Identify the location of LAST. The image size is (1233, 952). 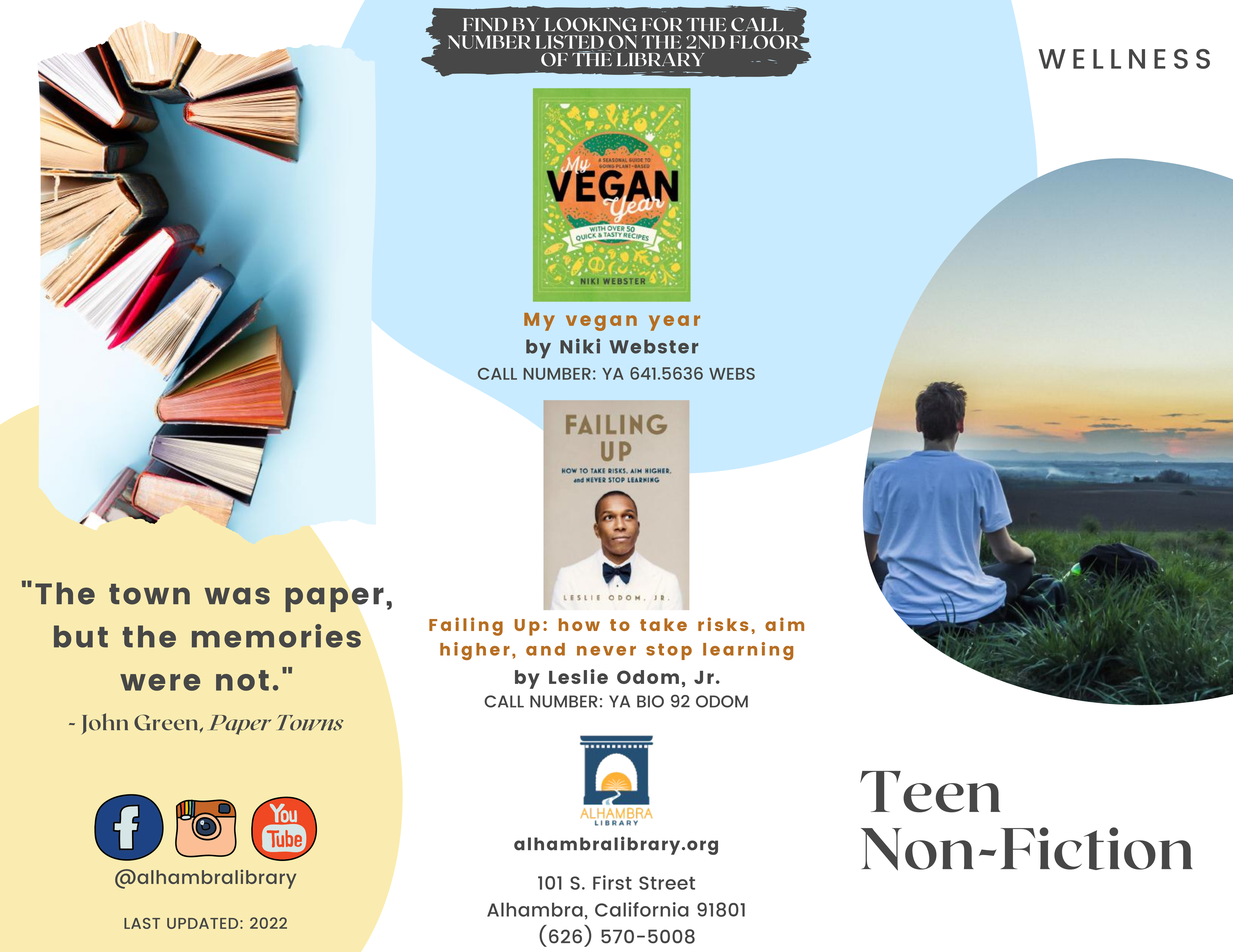
(142, 923).
